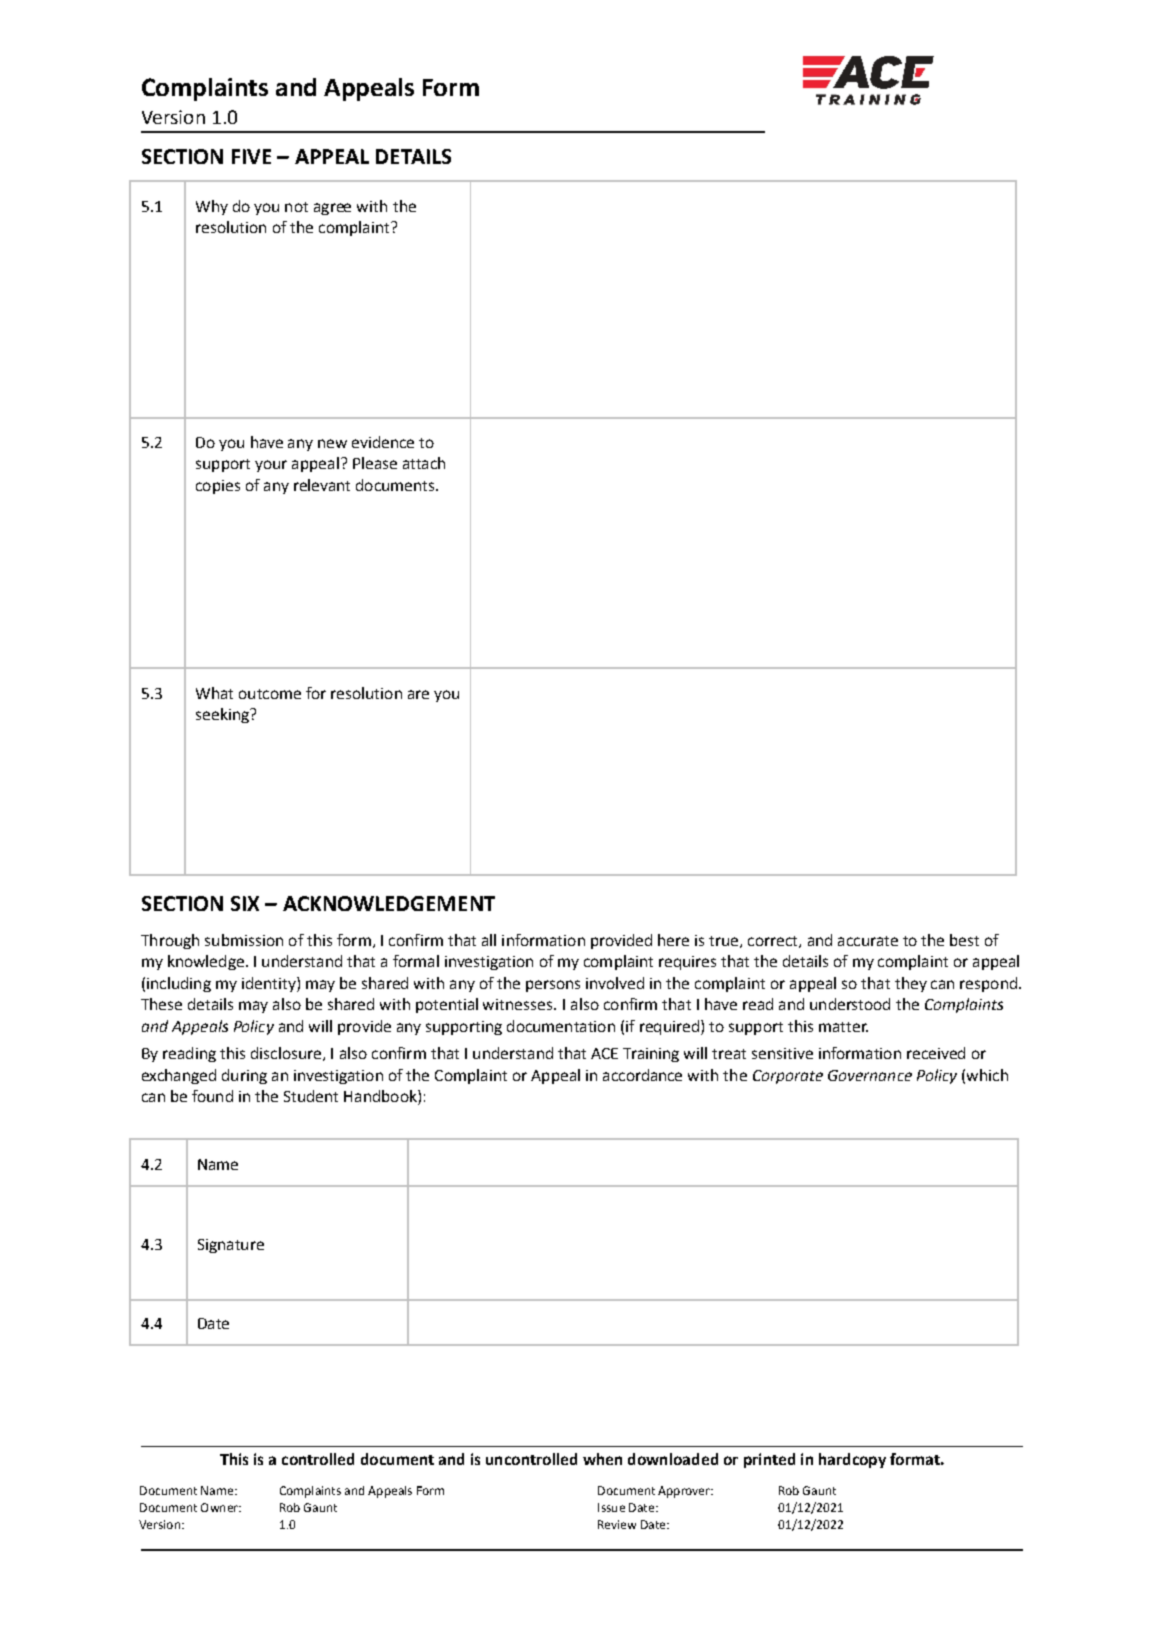  What do you see at coordinates (868, 941) in the page?
I see `accurate` at bounding box center [868, 941].
